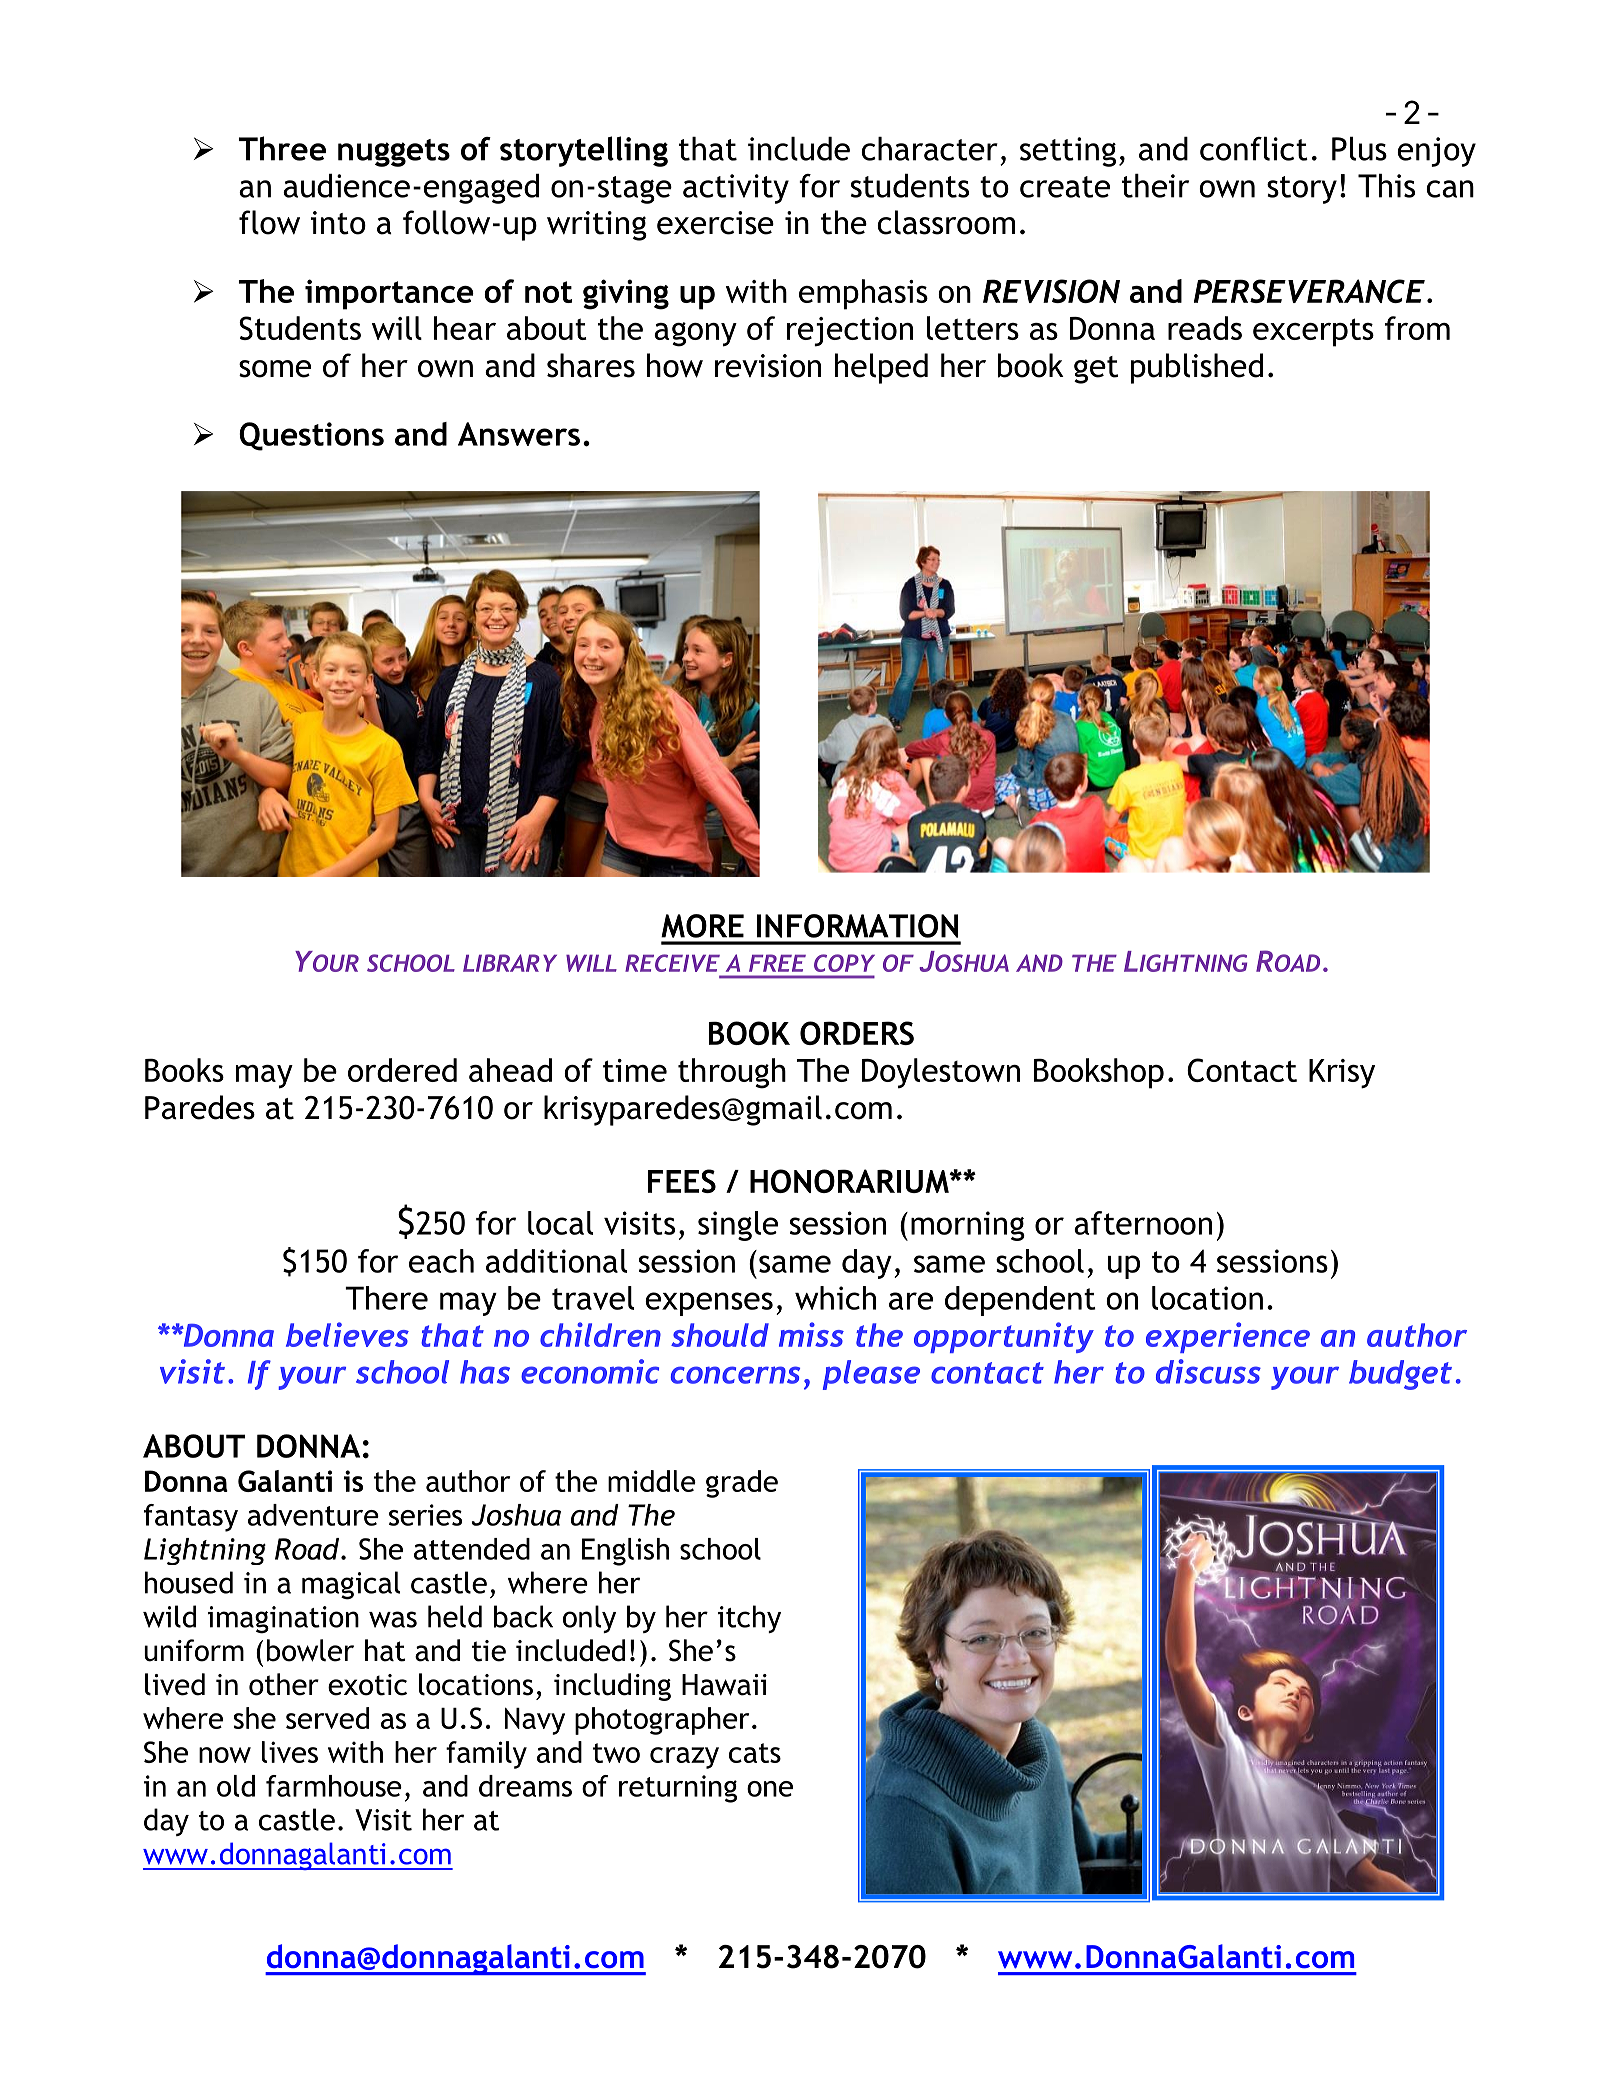 This screenshot has width=1622, height=2099. What do you see at coordinates (402, 1070) in the screenshot?
I see `ordered` at bounding box center [402, 1070].
